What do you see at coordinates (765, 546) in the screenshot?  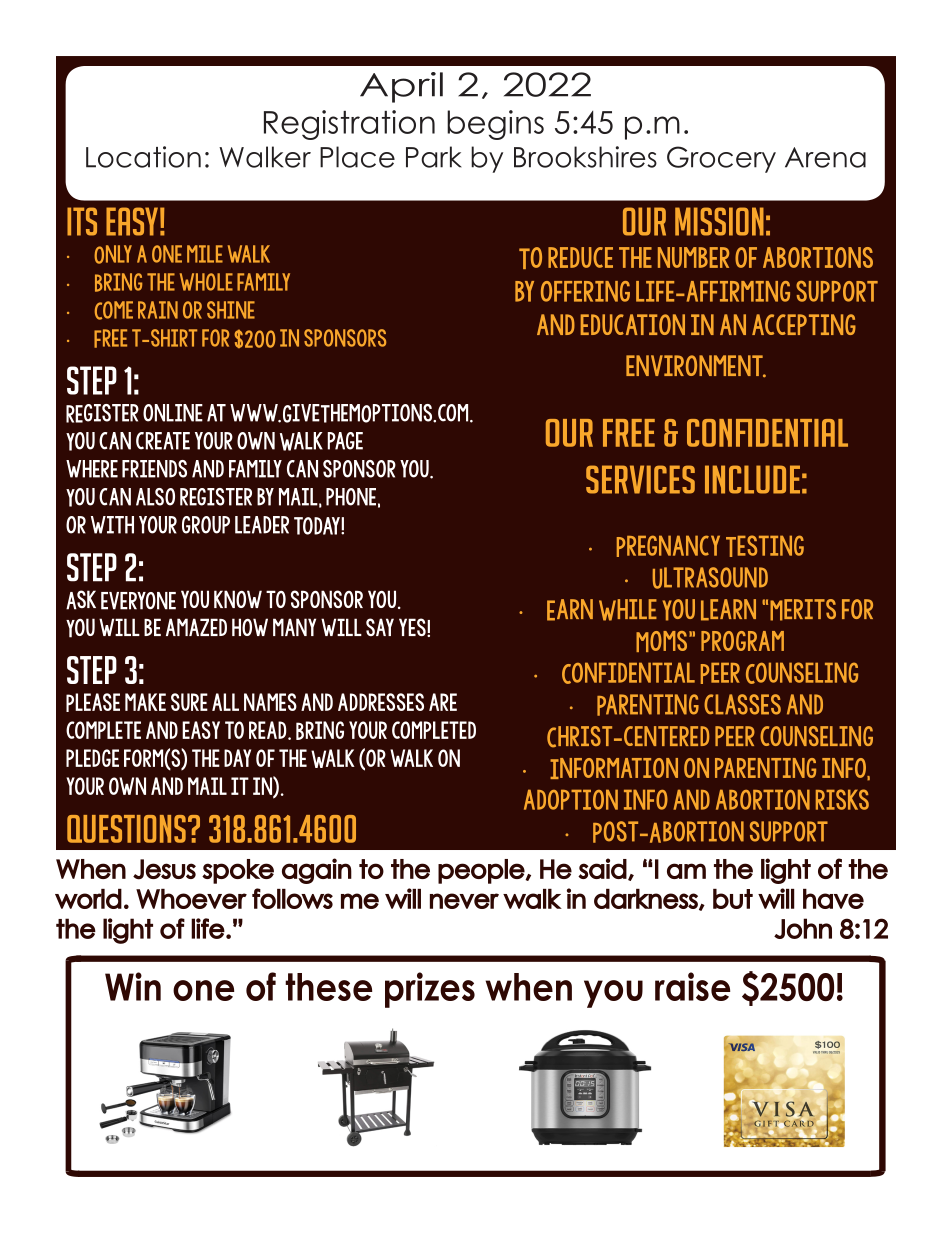 I see `Testing` at bounding box center [765, 546].
